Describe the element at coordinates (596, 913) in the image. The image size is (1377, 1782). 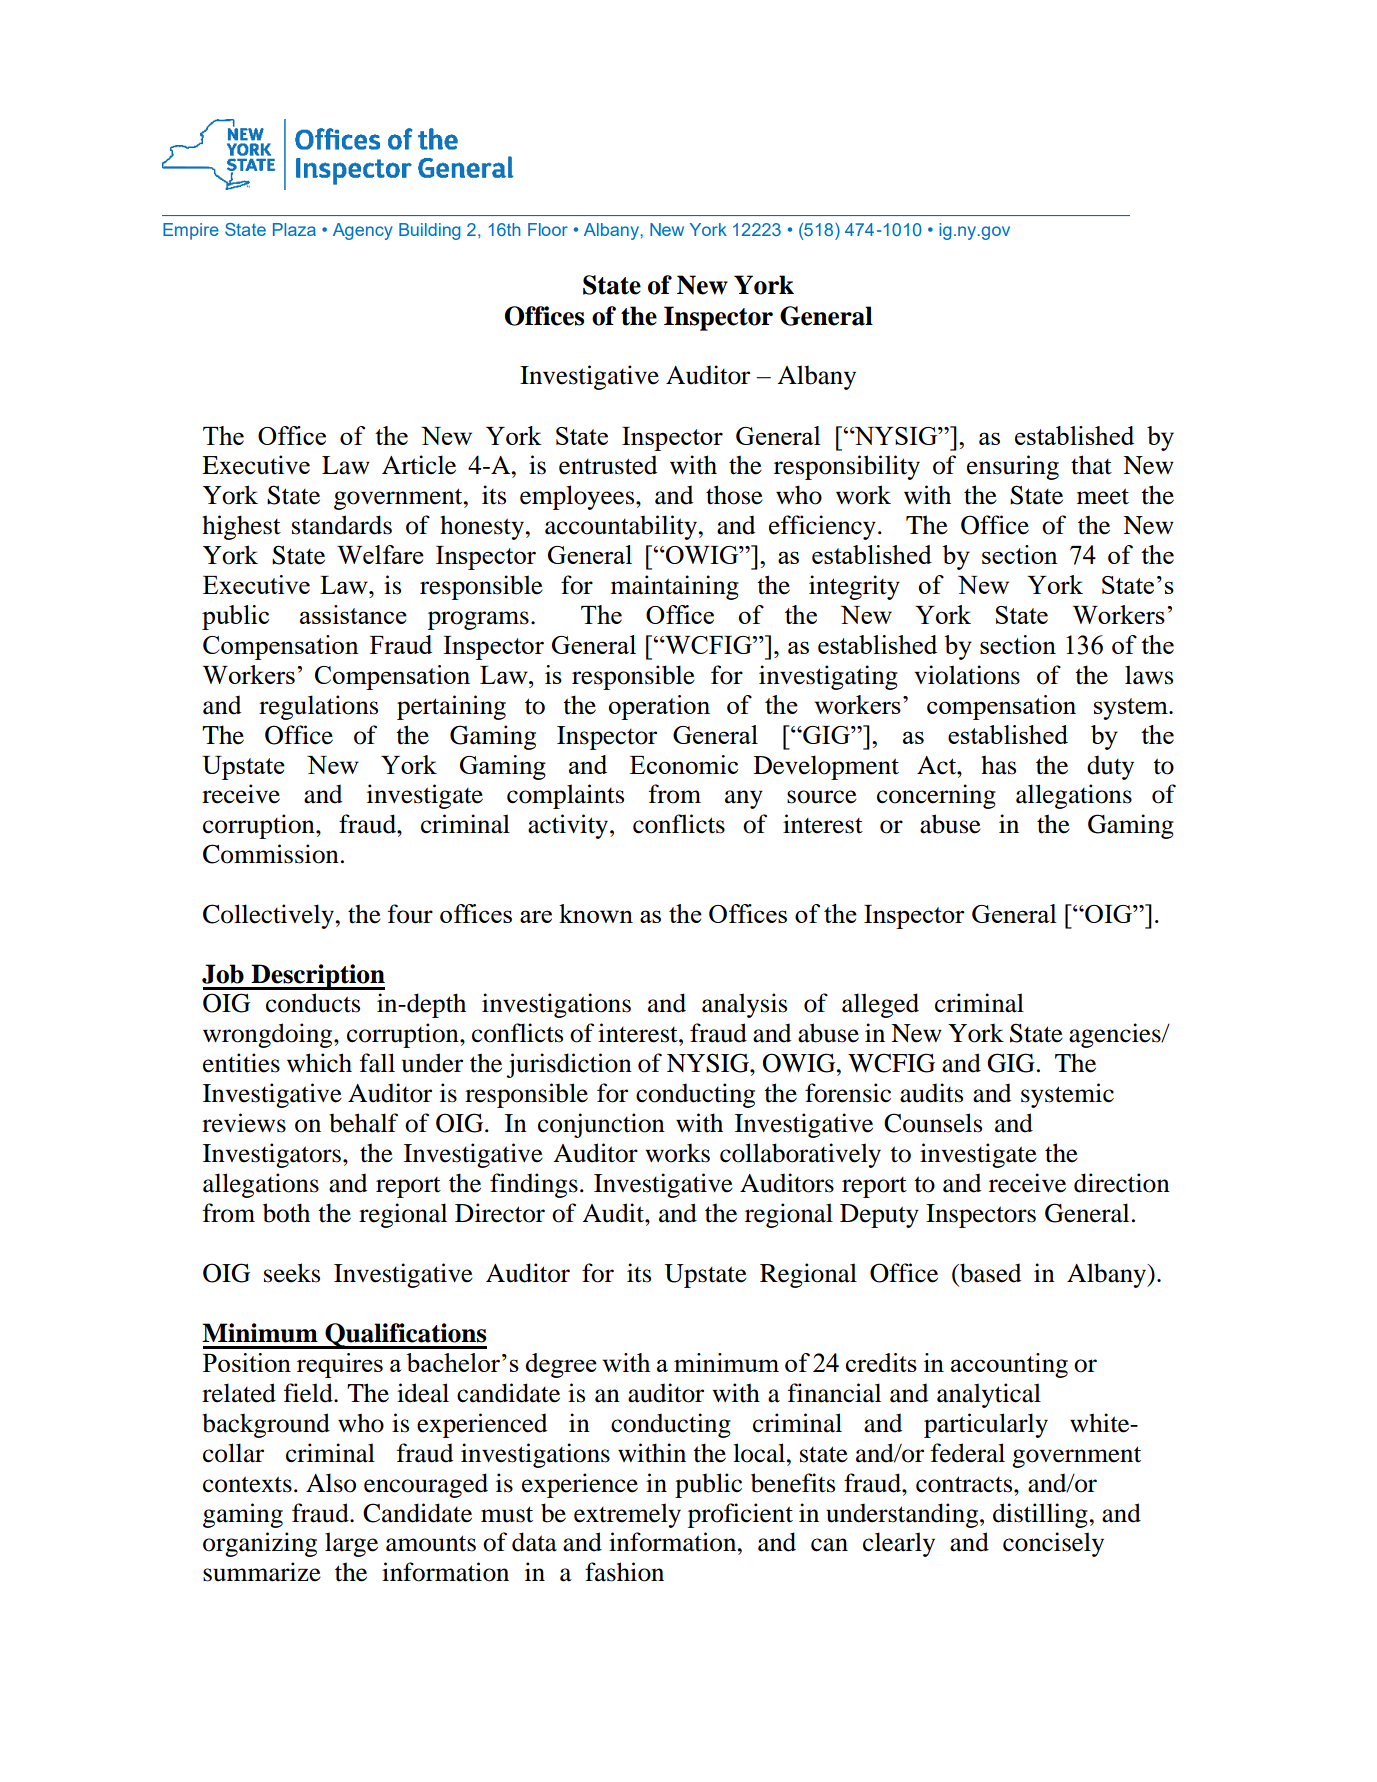
I see `known` at that location.
